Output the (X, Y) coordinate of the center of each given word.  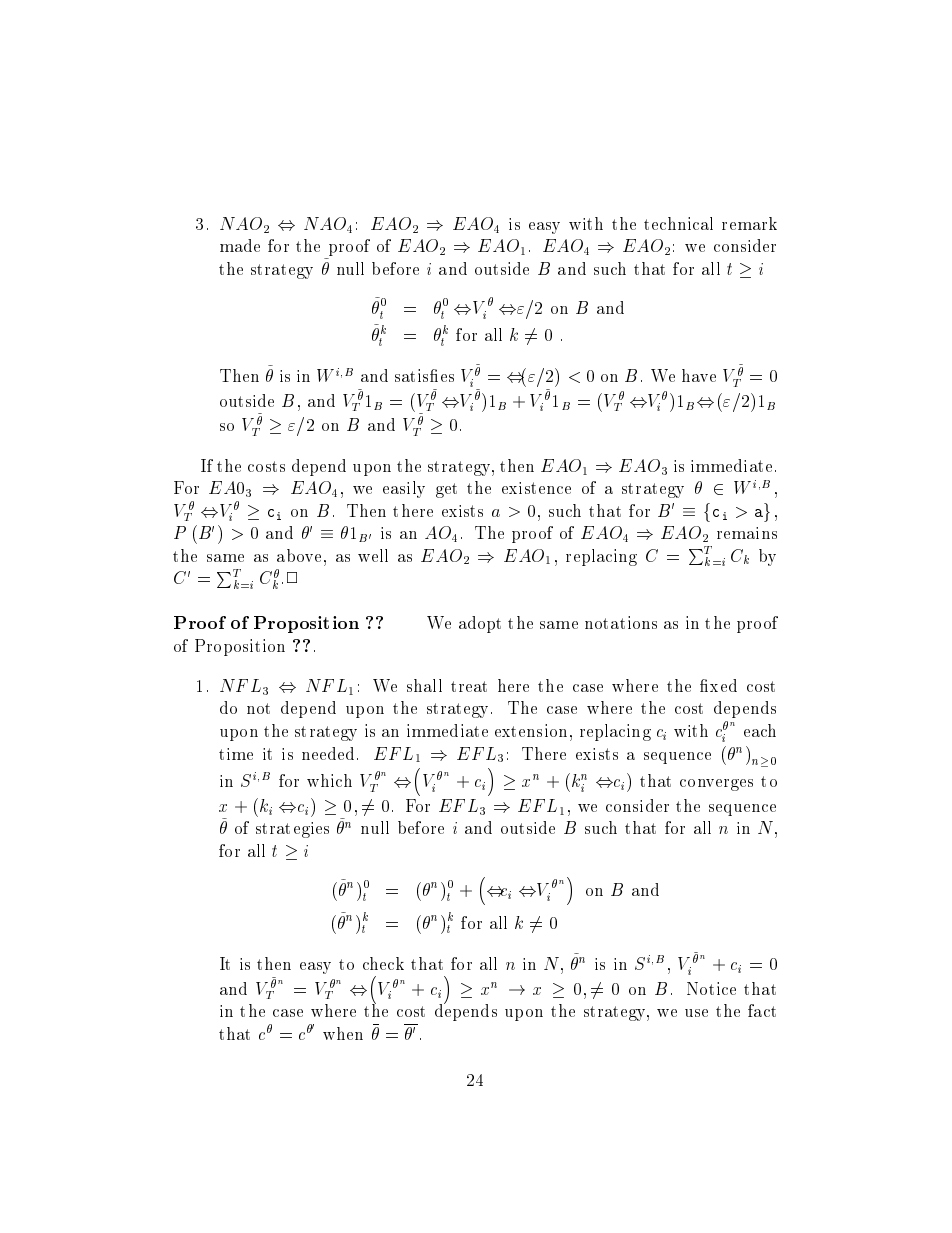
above (299, 555)
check (383, 963)
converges (716, 785)
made (240, 245)
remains (747, 533)
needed (328, 753)
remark (749, 223)
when (343, 1033)
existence (536, 488)
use (696, 1013)
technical (678, 223)
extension (531, 730)
